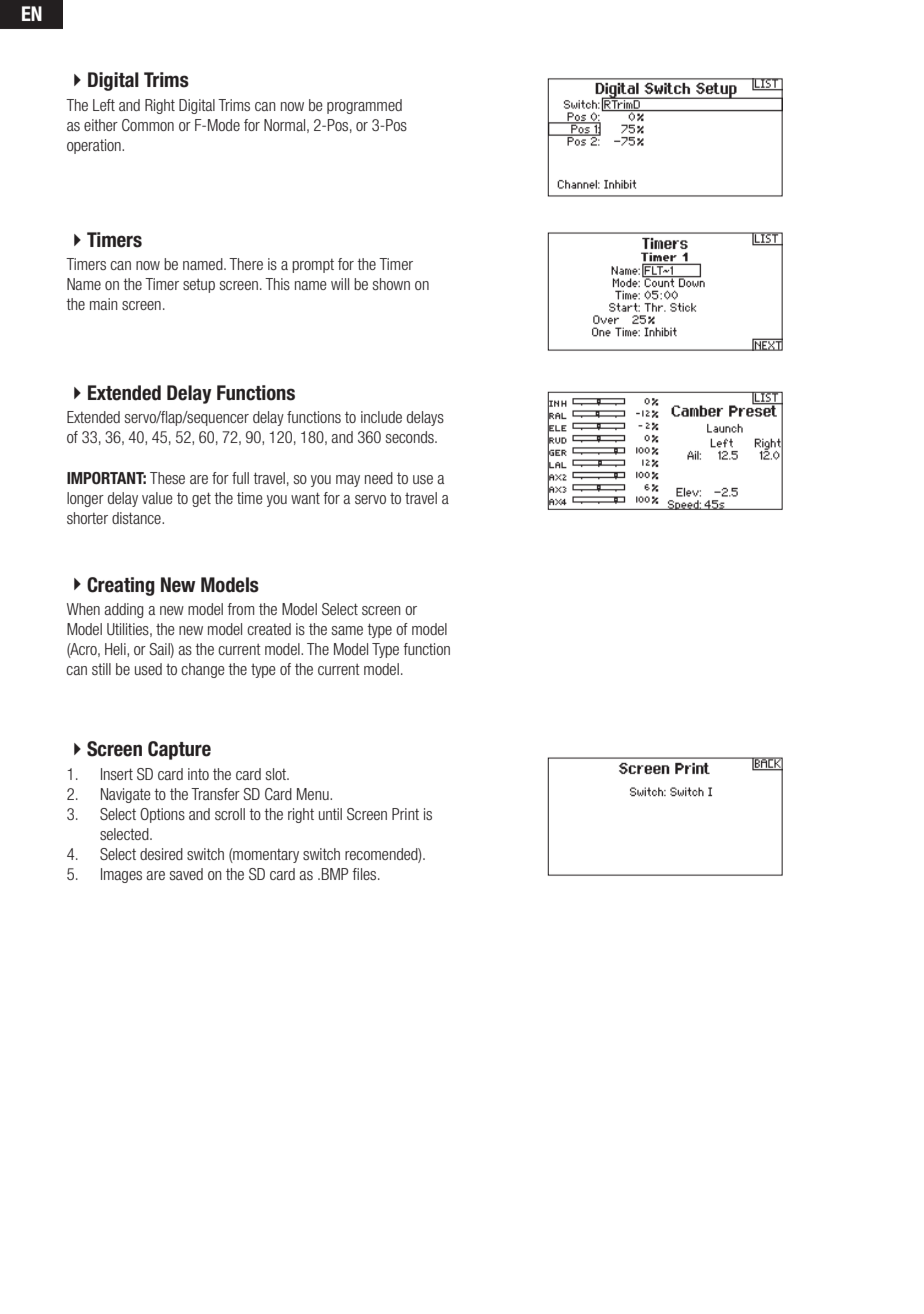  What do you see at coordinates (137, 518) in the screenshot?
I see `distance` at bounding box center [137, 518].
